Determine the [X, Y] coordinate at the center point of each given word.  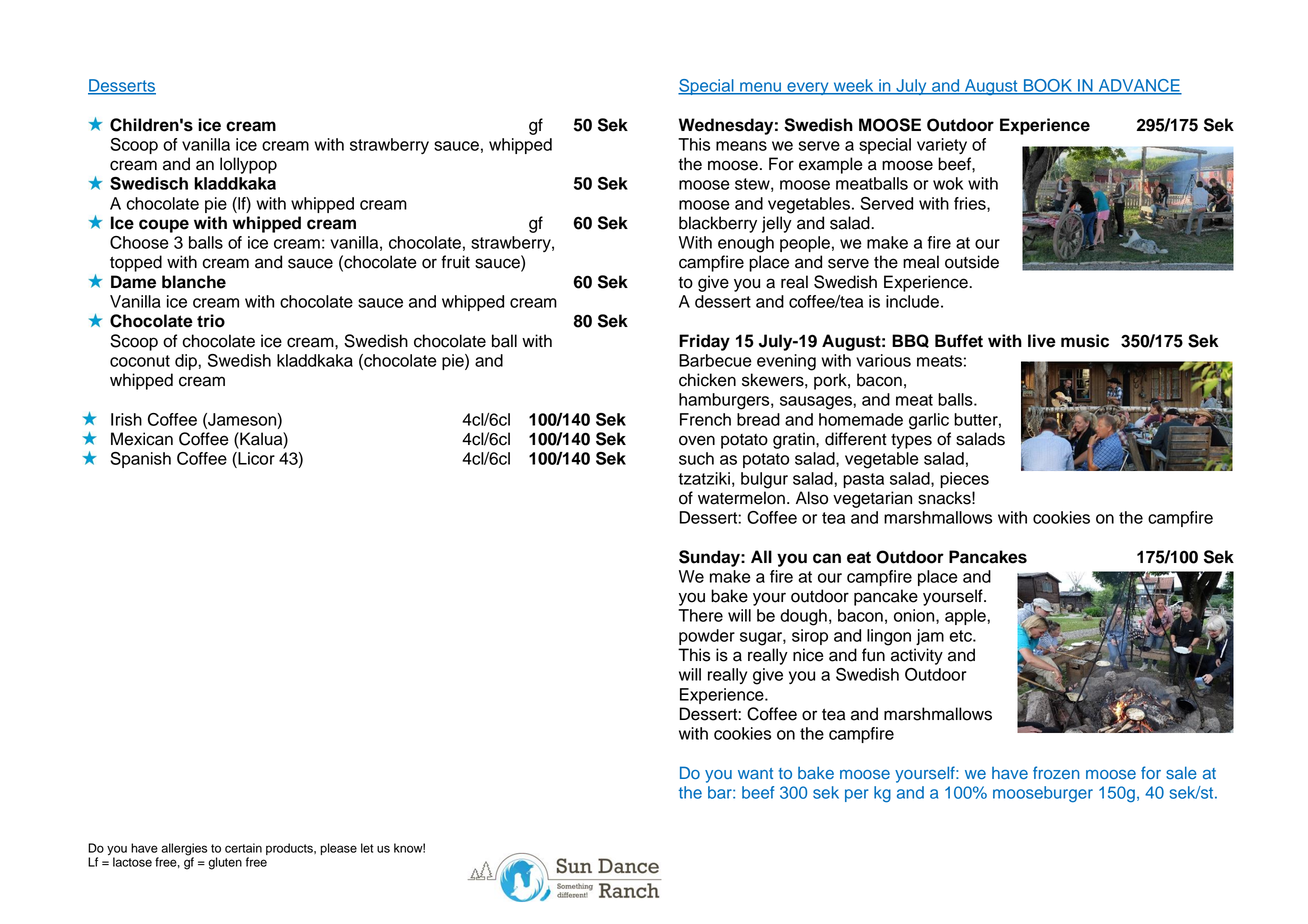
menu [761, 88]
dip [187, 362]
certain [243, 848]
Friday [704, 342]
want [755, 774]
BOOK [1048, 86]
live [1042, 341]
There [700, 615]
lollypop [248, 165]
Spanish [140, 460]
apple [966, 617]
